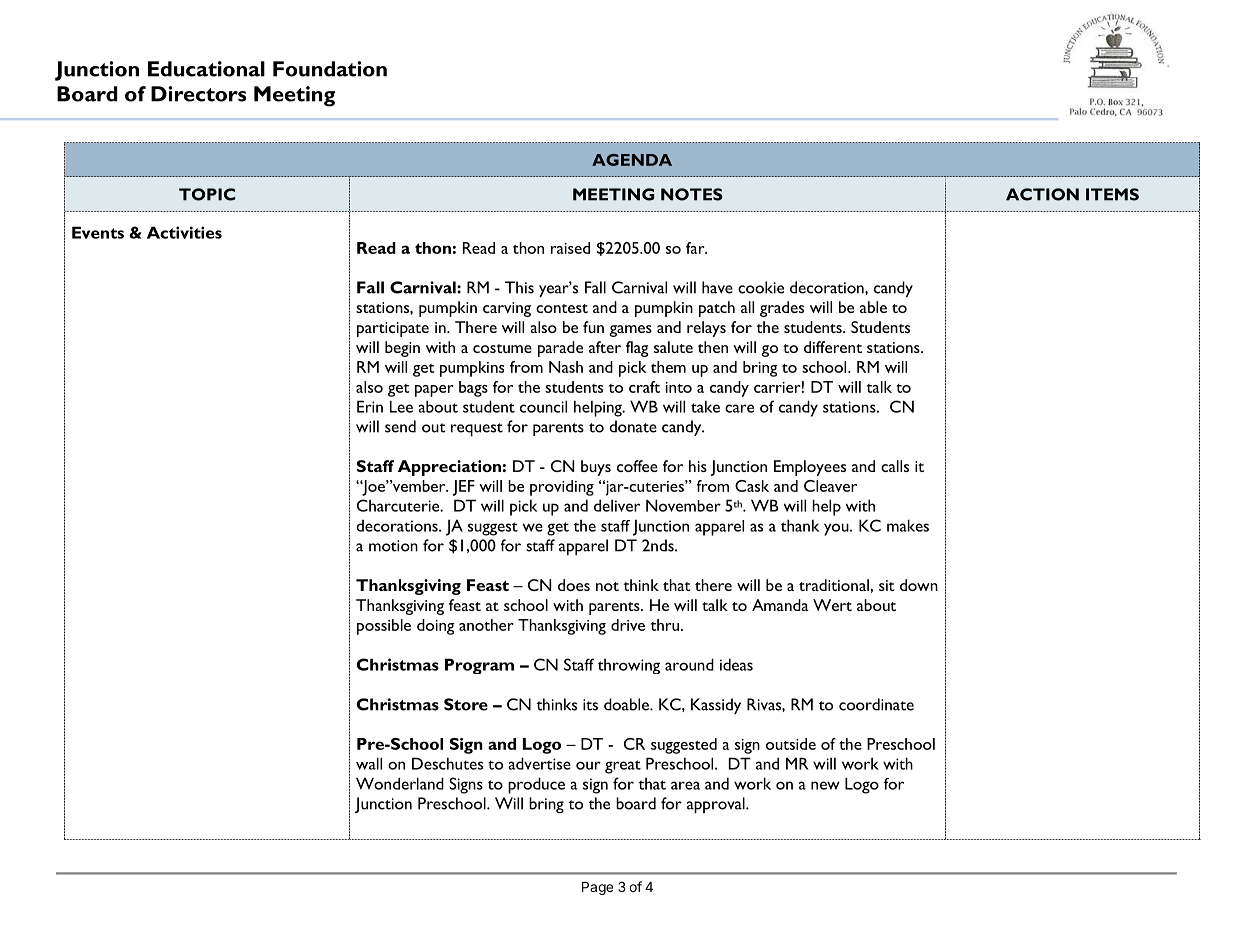  Describe the element at coordinates (596, 468) in the screenshot. I see `buys` at that location.
